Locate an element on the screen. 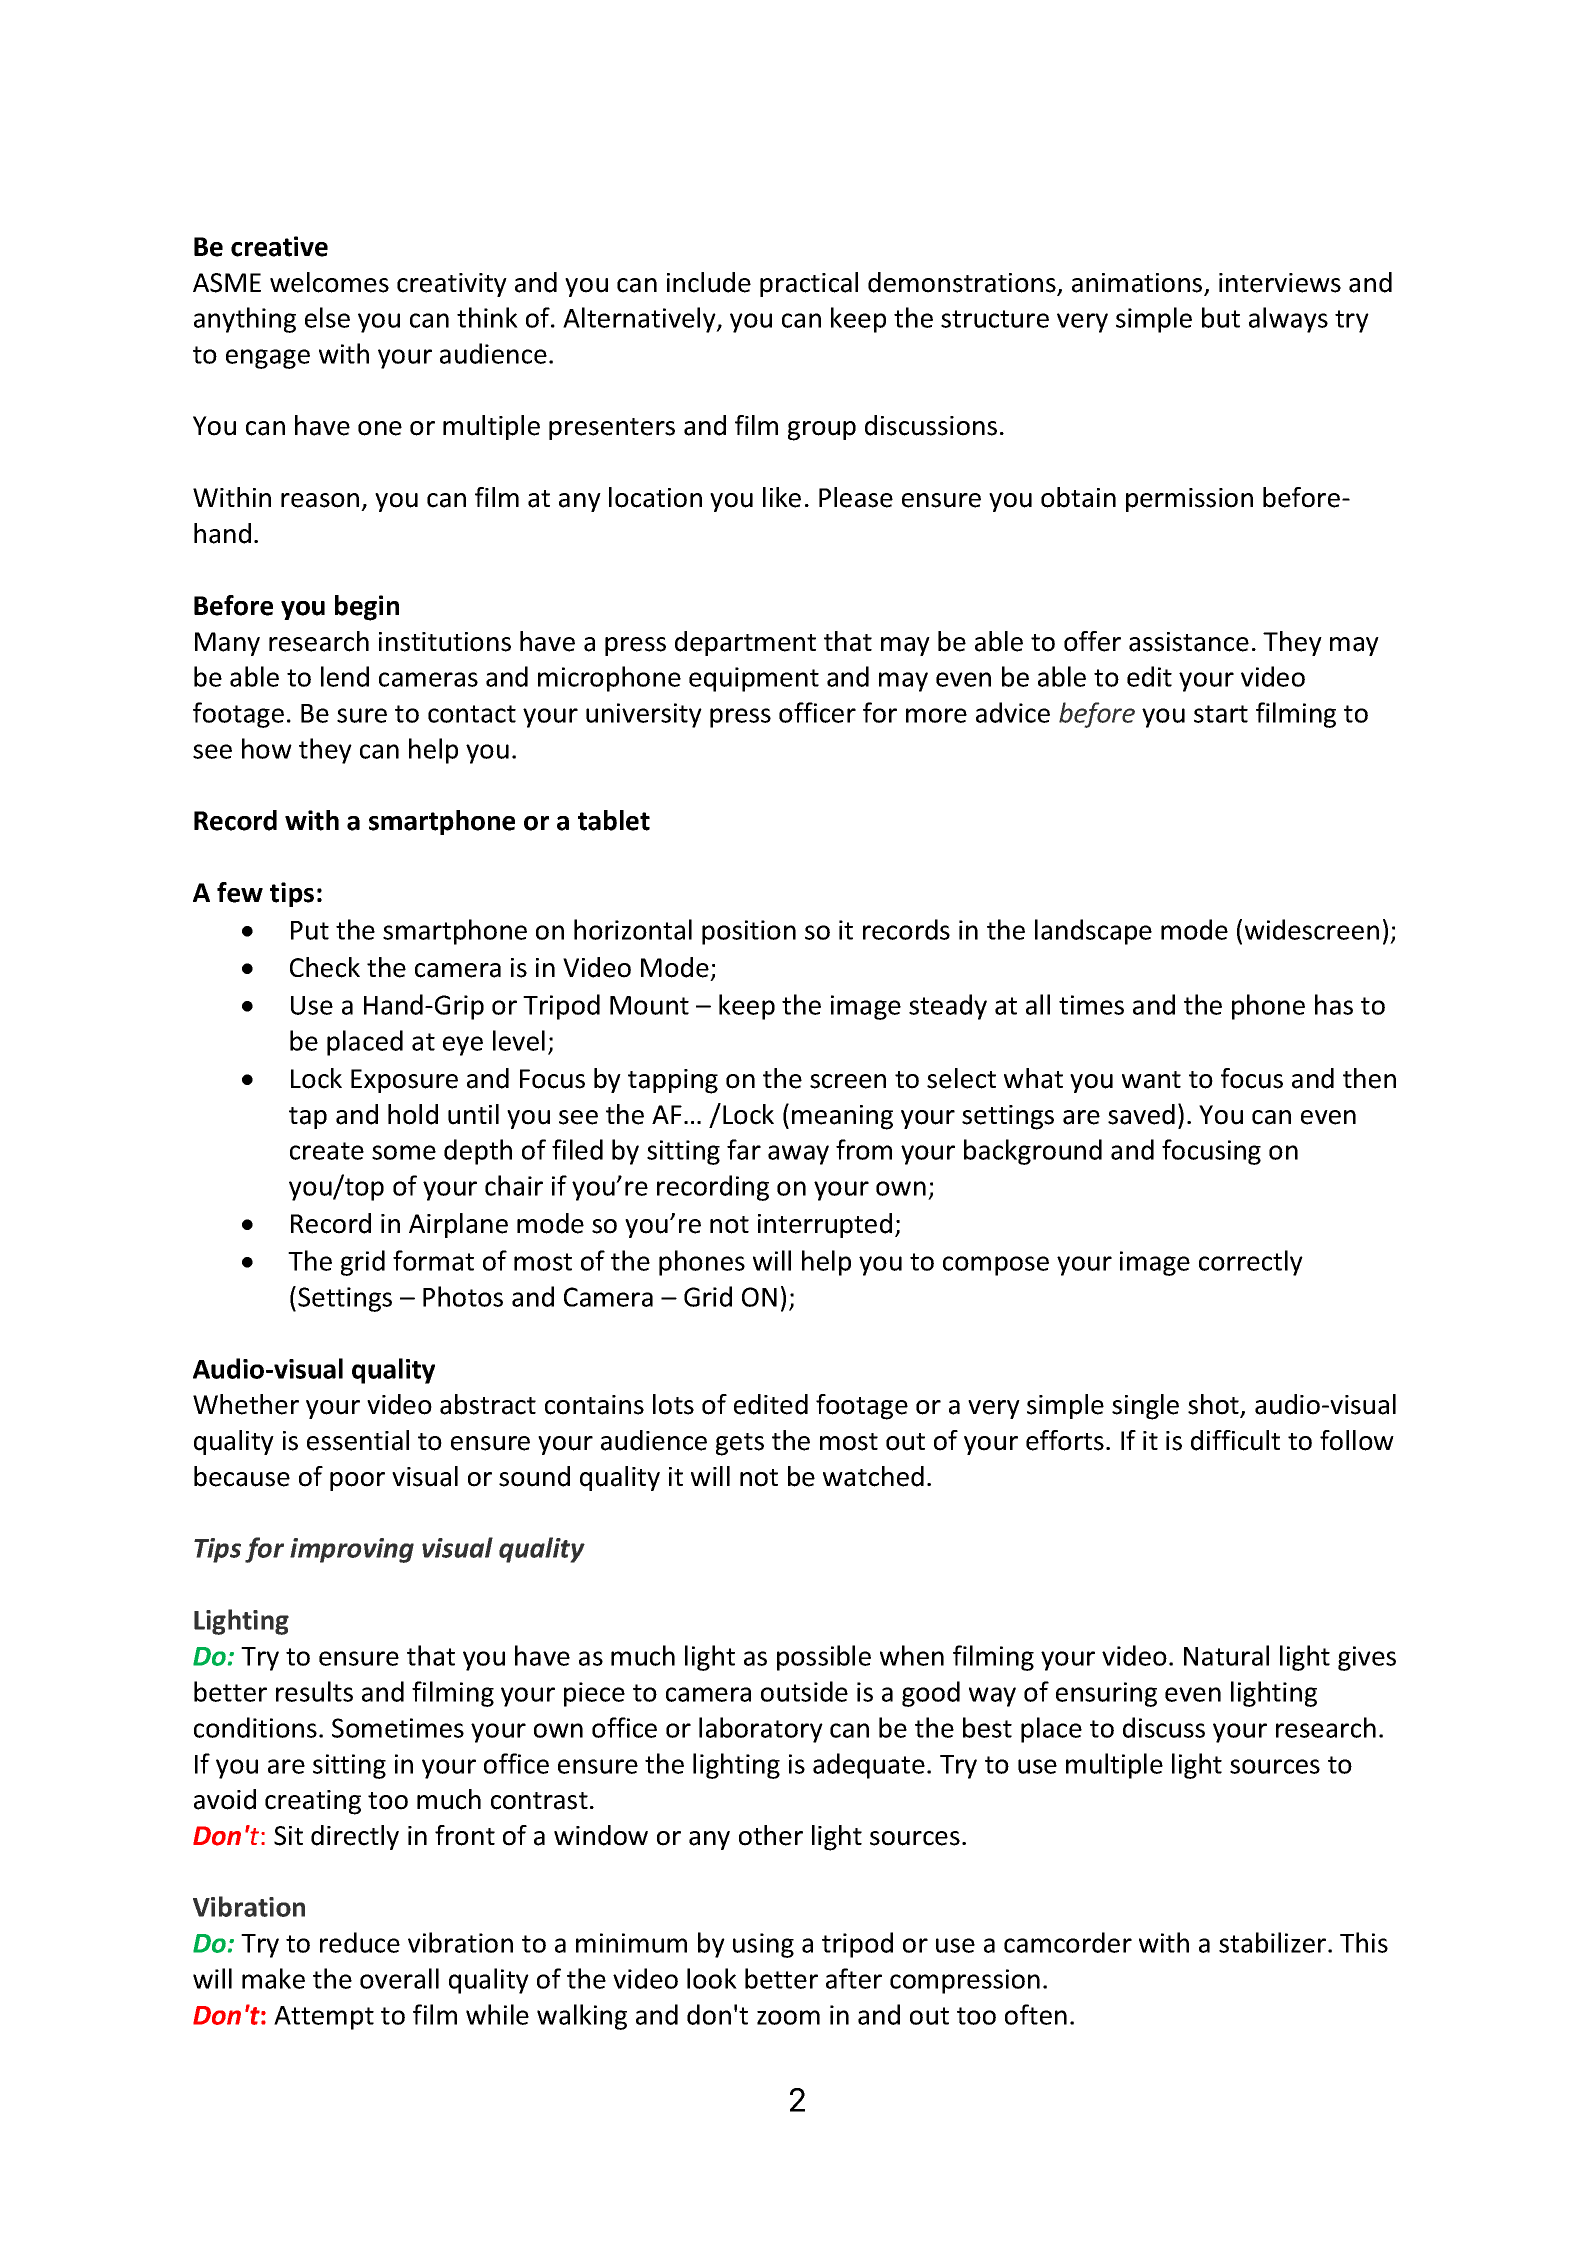 Image resolution: width=1592 pixels, height=2251 pixels. reduce is located at coordinates (360, 1942).
